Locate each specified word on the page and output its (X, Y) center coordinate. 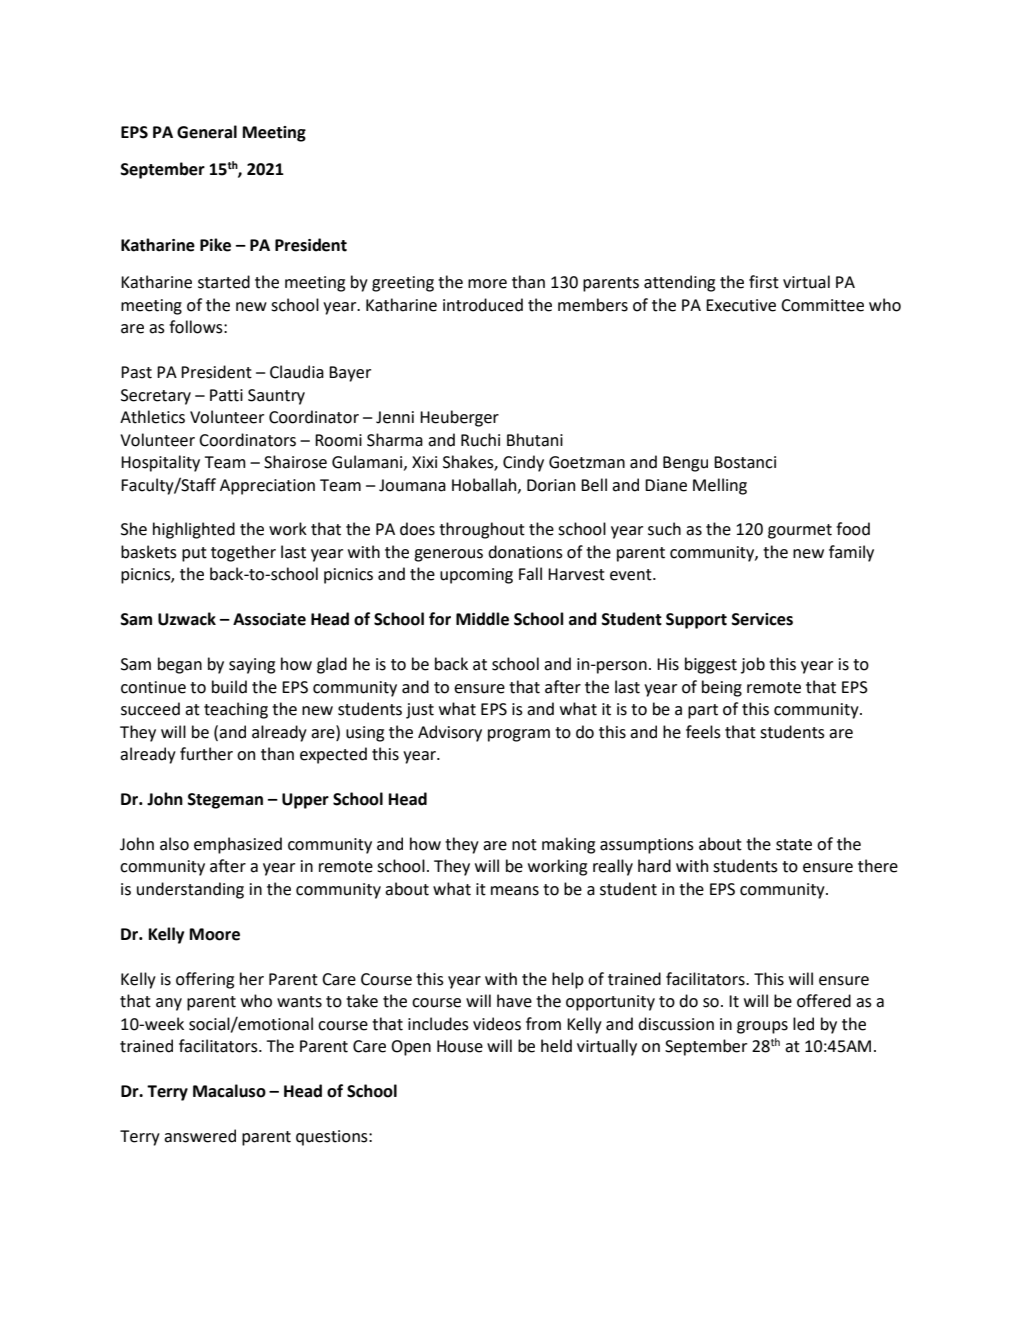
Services (762, 619)
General (207, 132)
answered (200, 1136)
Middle (482, 619)
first (764, 282)
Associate (269, 619)
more (487, 284)
